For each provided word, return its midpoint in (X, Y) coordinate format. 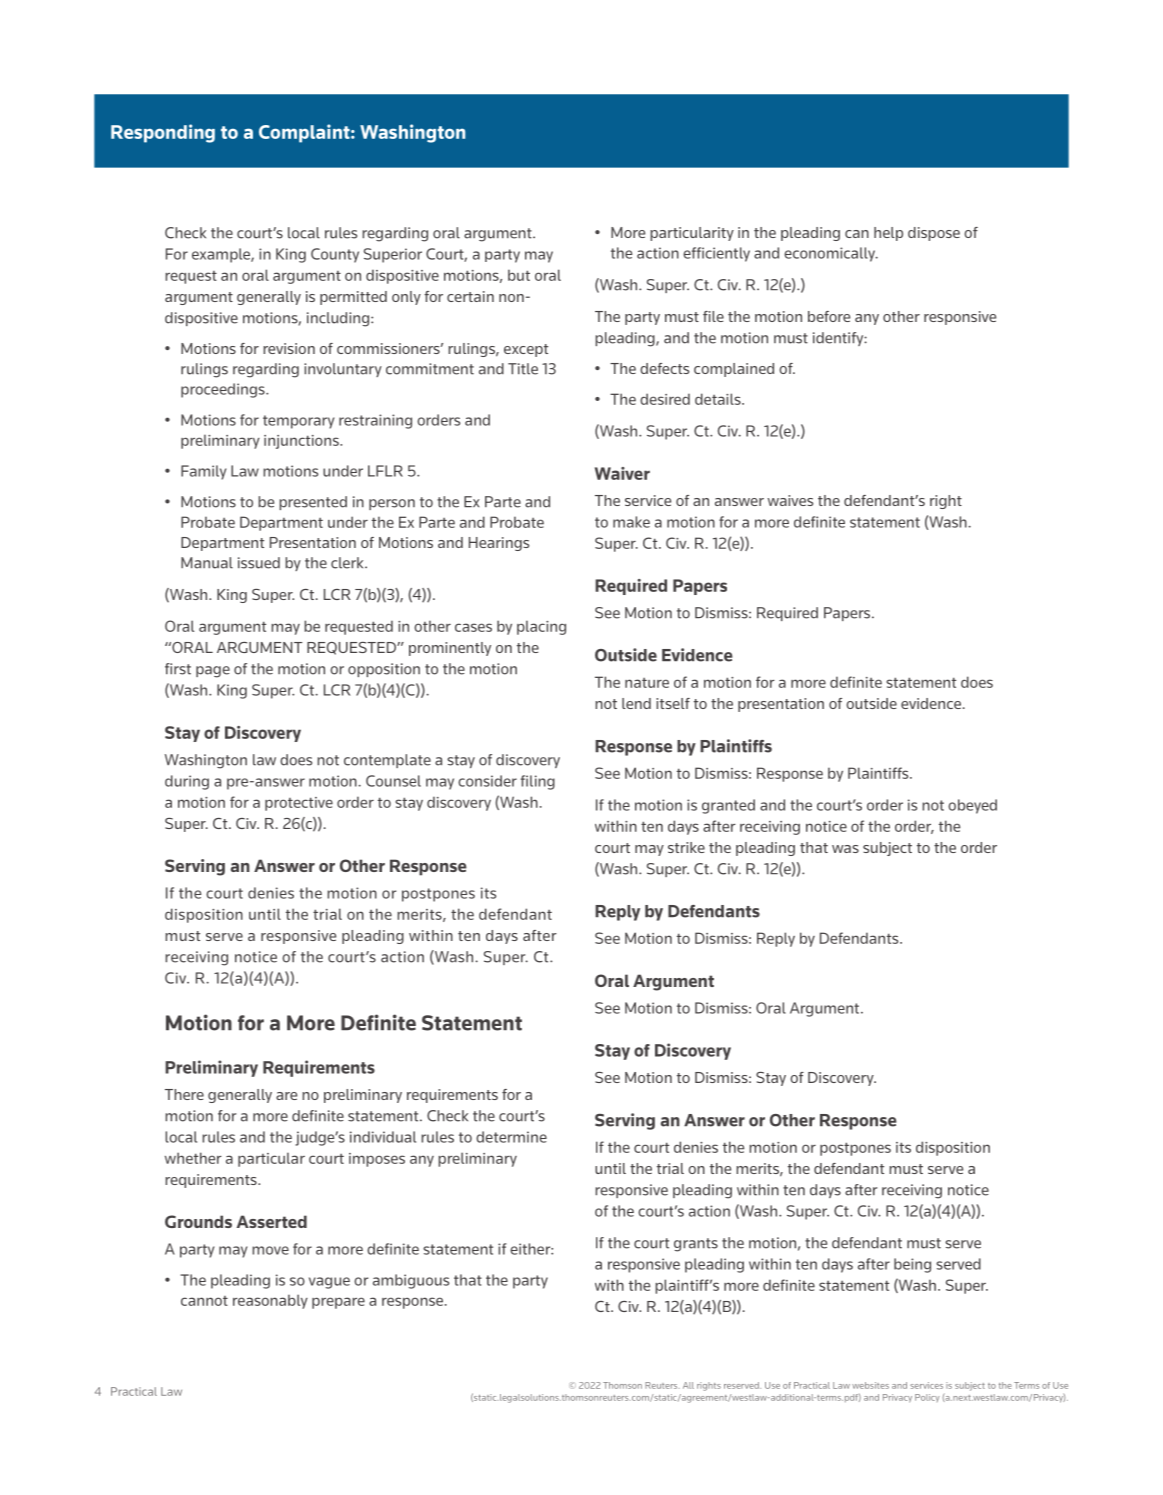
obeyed (972, 806)
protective (299, 804)
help (888, 234)
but (519, 275)
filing (538, 782)
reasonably (270, 1301)
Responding (163, 133)
